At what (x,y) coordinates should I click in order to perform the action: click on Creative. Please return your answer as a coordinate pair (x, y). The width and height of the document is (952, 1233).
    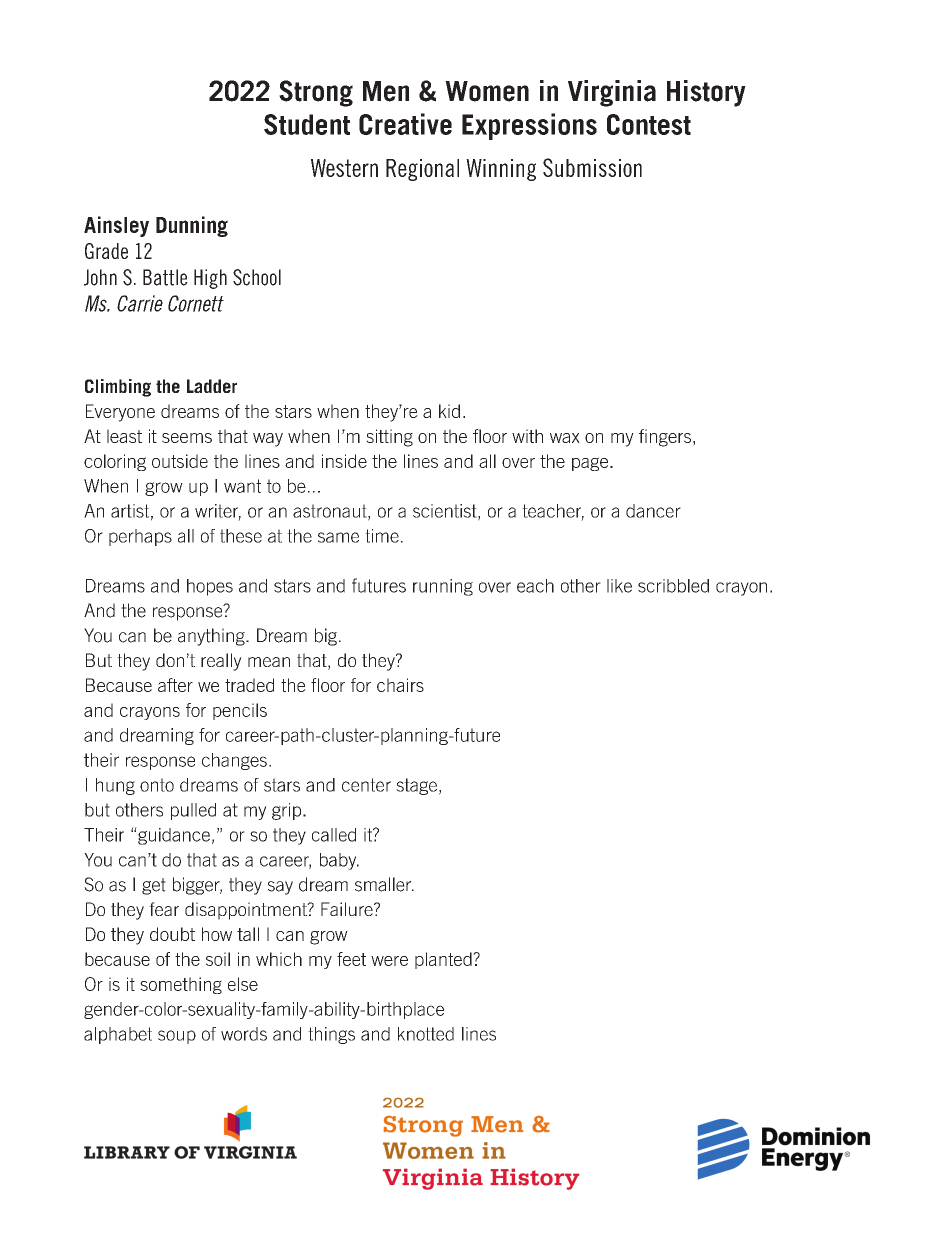
    Looking at the image, I should click on (405, 124).
